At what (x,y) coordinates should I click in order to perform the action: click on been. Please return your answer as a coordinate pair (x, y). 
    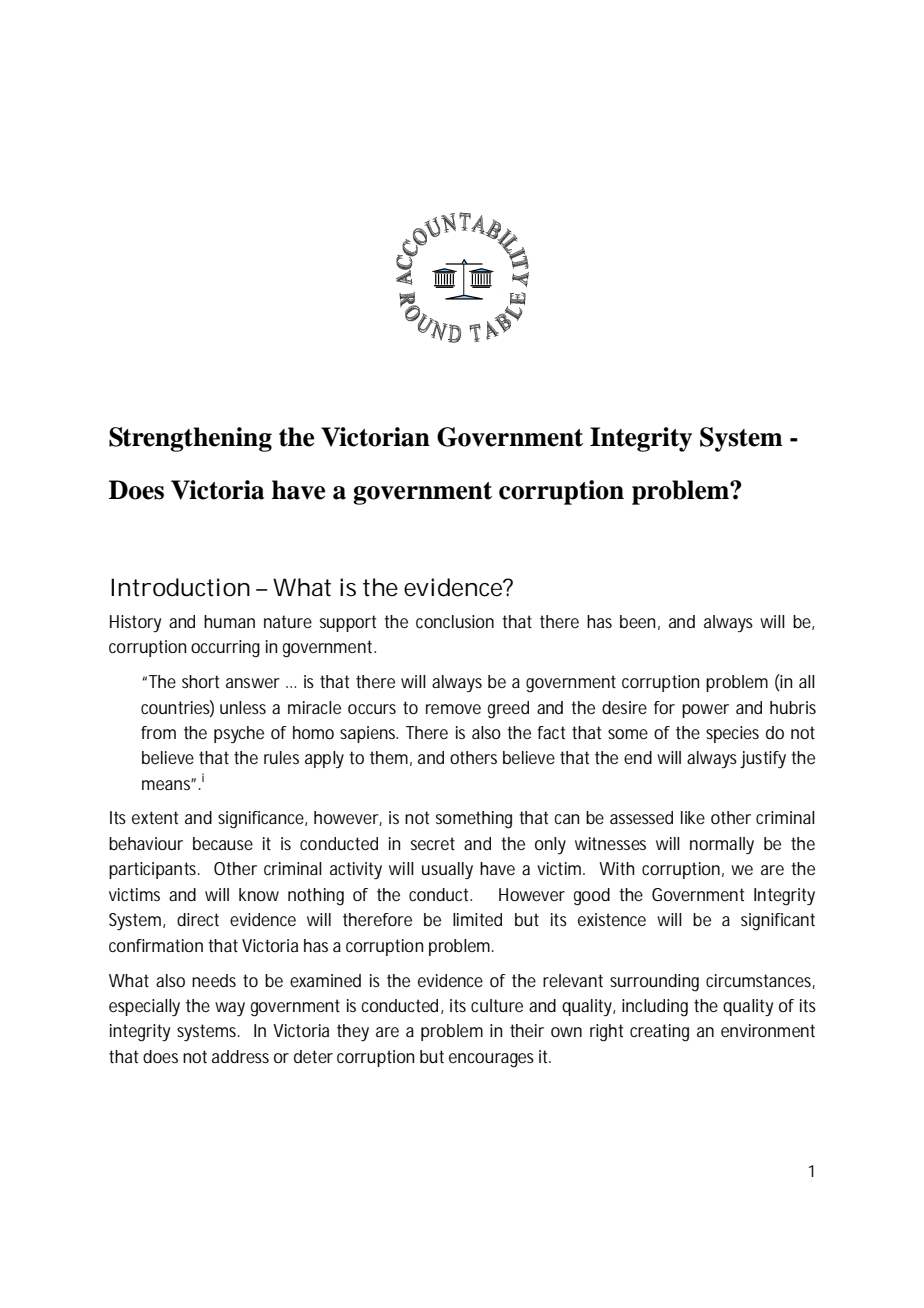
    Looking at the image, I should click on (637, 621).
